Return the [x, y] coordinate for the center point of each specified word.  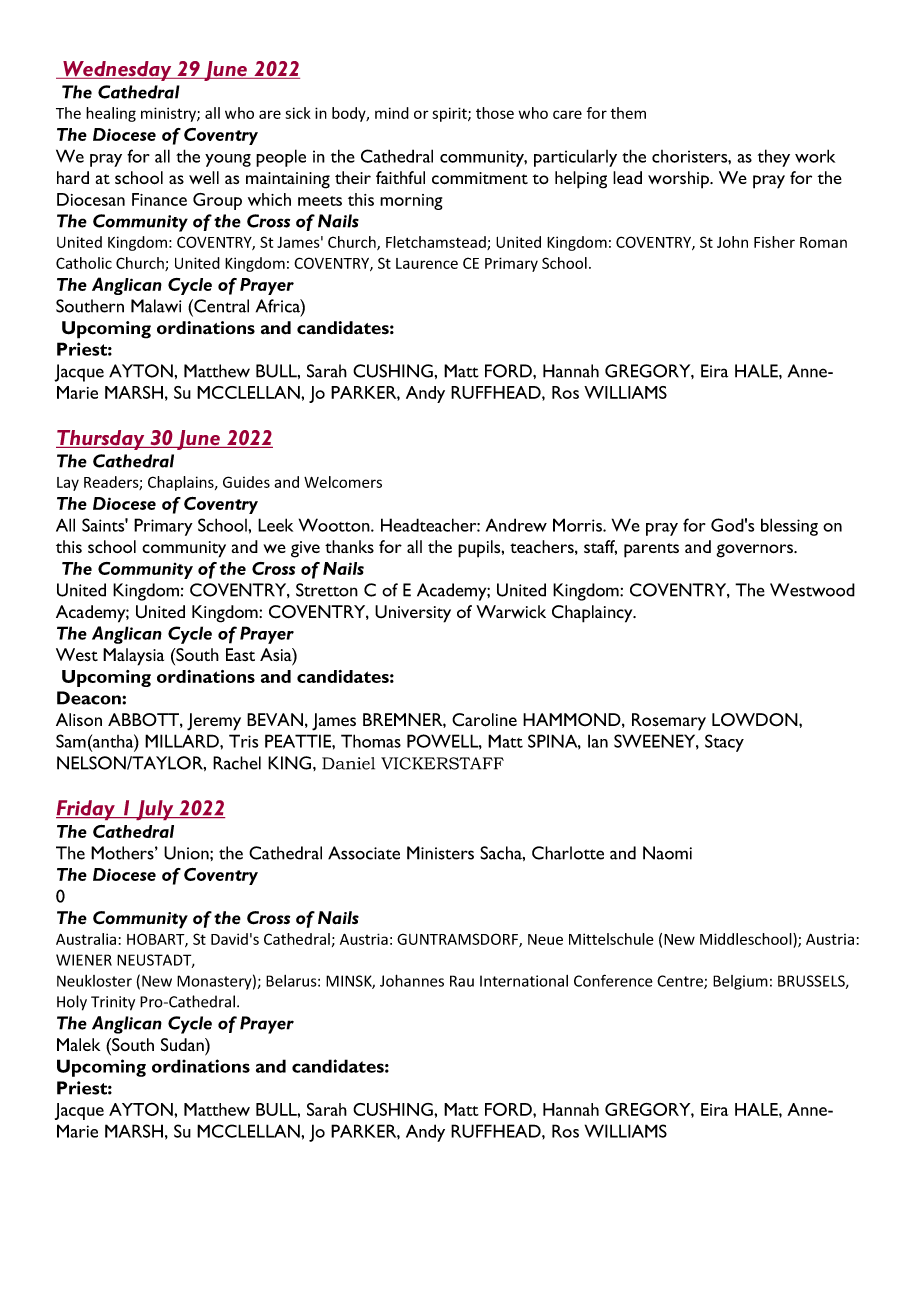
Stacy [724, 743]
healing [111, 114]
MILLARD [183, 741]
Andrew [516, 525]
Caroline [484, 720]
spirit [450, 114]
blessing [789, 527]
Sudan [183, 1045]
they [774, 158]
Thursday [101, 440]
